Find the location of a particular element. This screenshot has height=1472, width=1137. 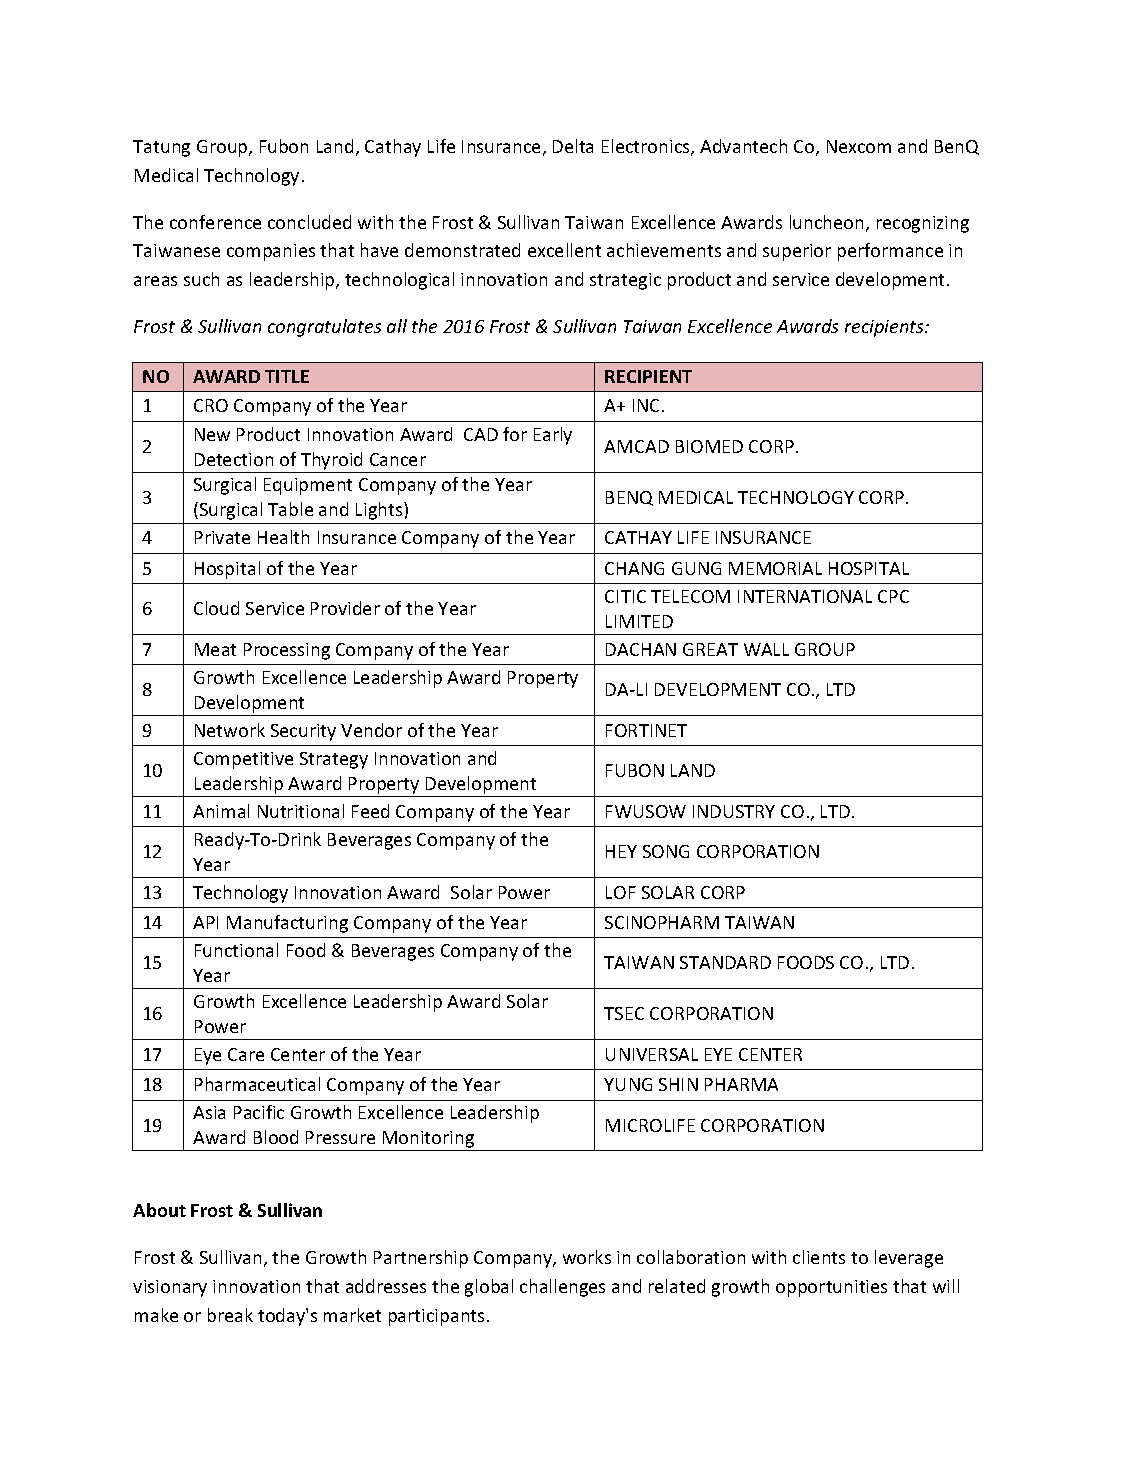

conference is located at coordinates (215, 222).
